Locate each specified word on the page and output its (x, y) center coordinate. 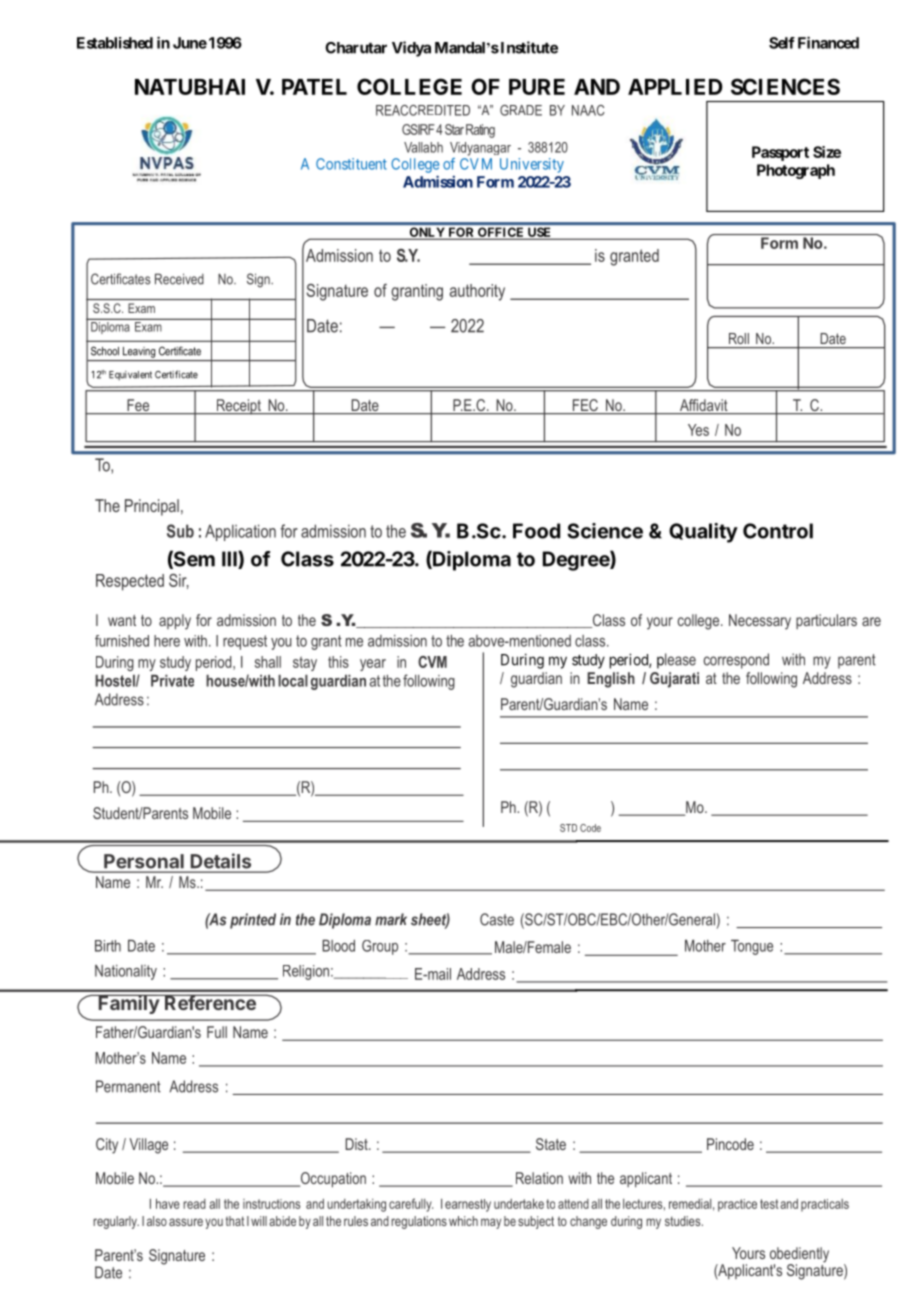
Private (172, 681)
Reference (210, 1002)
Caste (497, 919)
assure (186, 1222)
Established (115, 43)
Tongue (752, 947)
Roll (739, 338)
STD (568, 828)
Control (778, 531)
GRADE (521, 110)
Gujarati (674, 680)
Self (782, 43)
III (230, 560)
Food (536, 531)
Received (179, 279)
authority (477, 292)
